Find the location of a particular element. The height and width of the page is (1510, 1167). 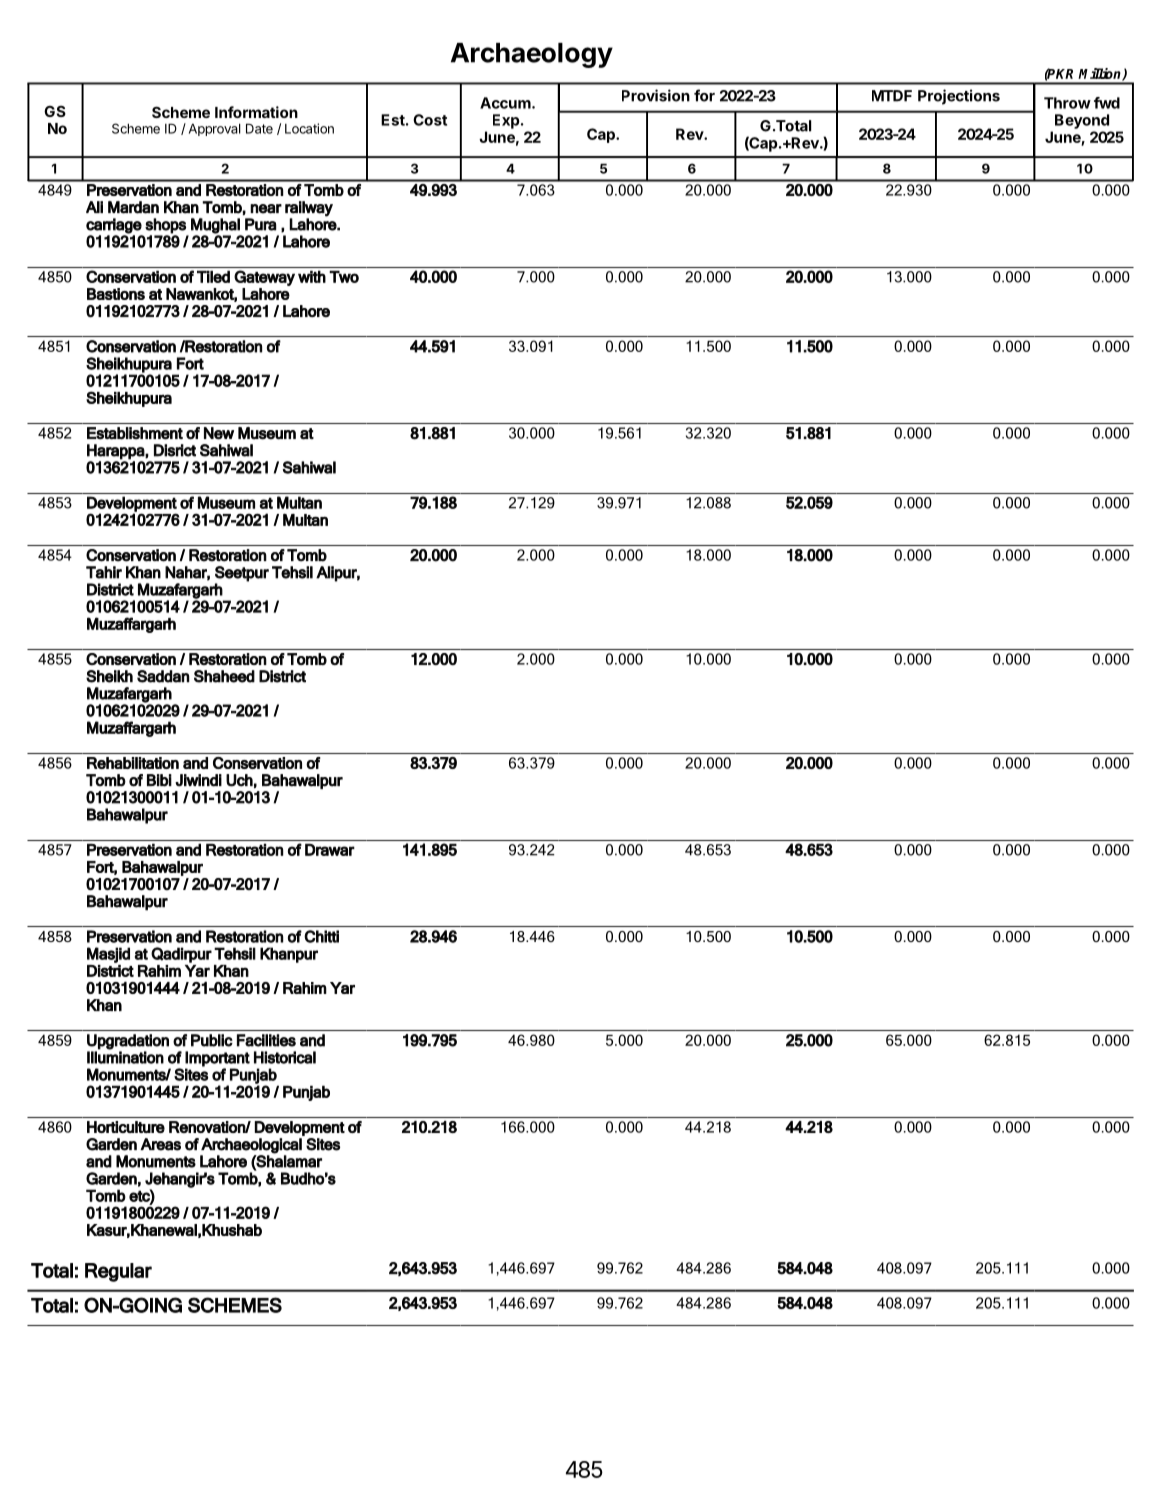

Projections is located at coordinates (959, 97).
